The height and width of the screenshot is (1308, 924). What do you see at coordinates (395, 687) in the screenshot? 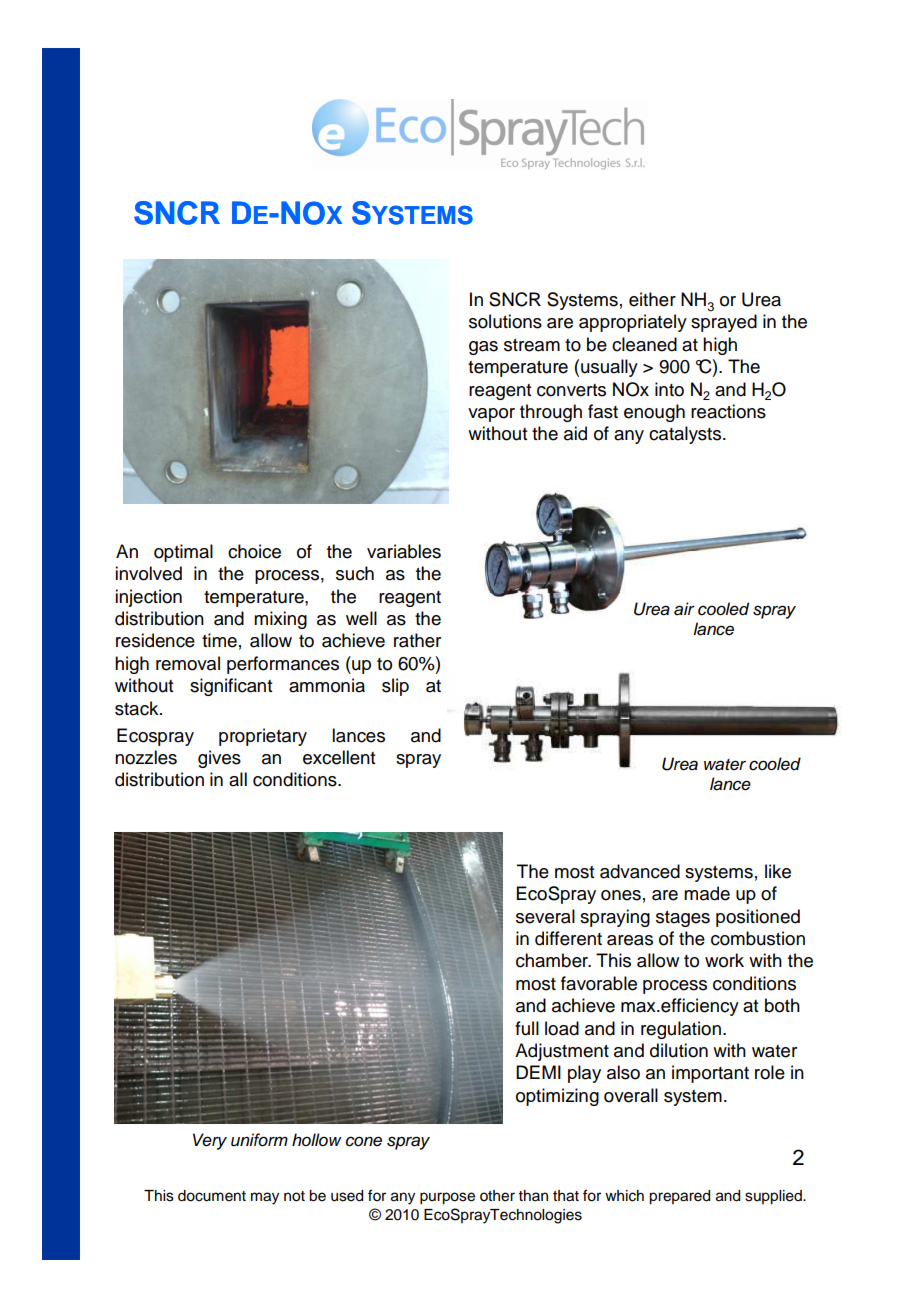
I see `slip` at bounding box center [395, 687].
